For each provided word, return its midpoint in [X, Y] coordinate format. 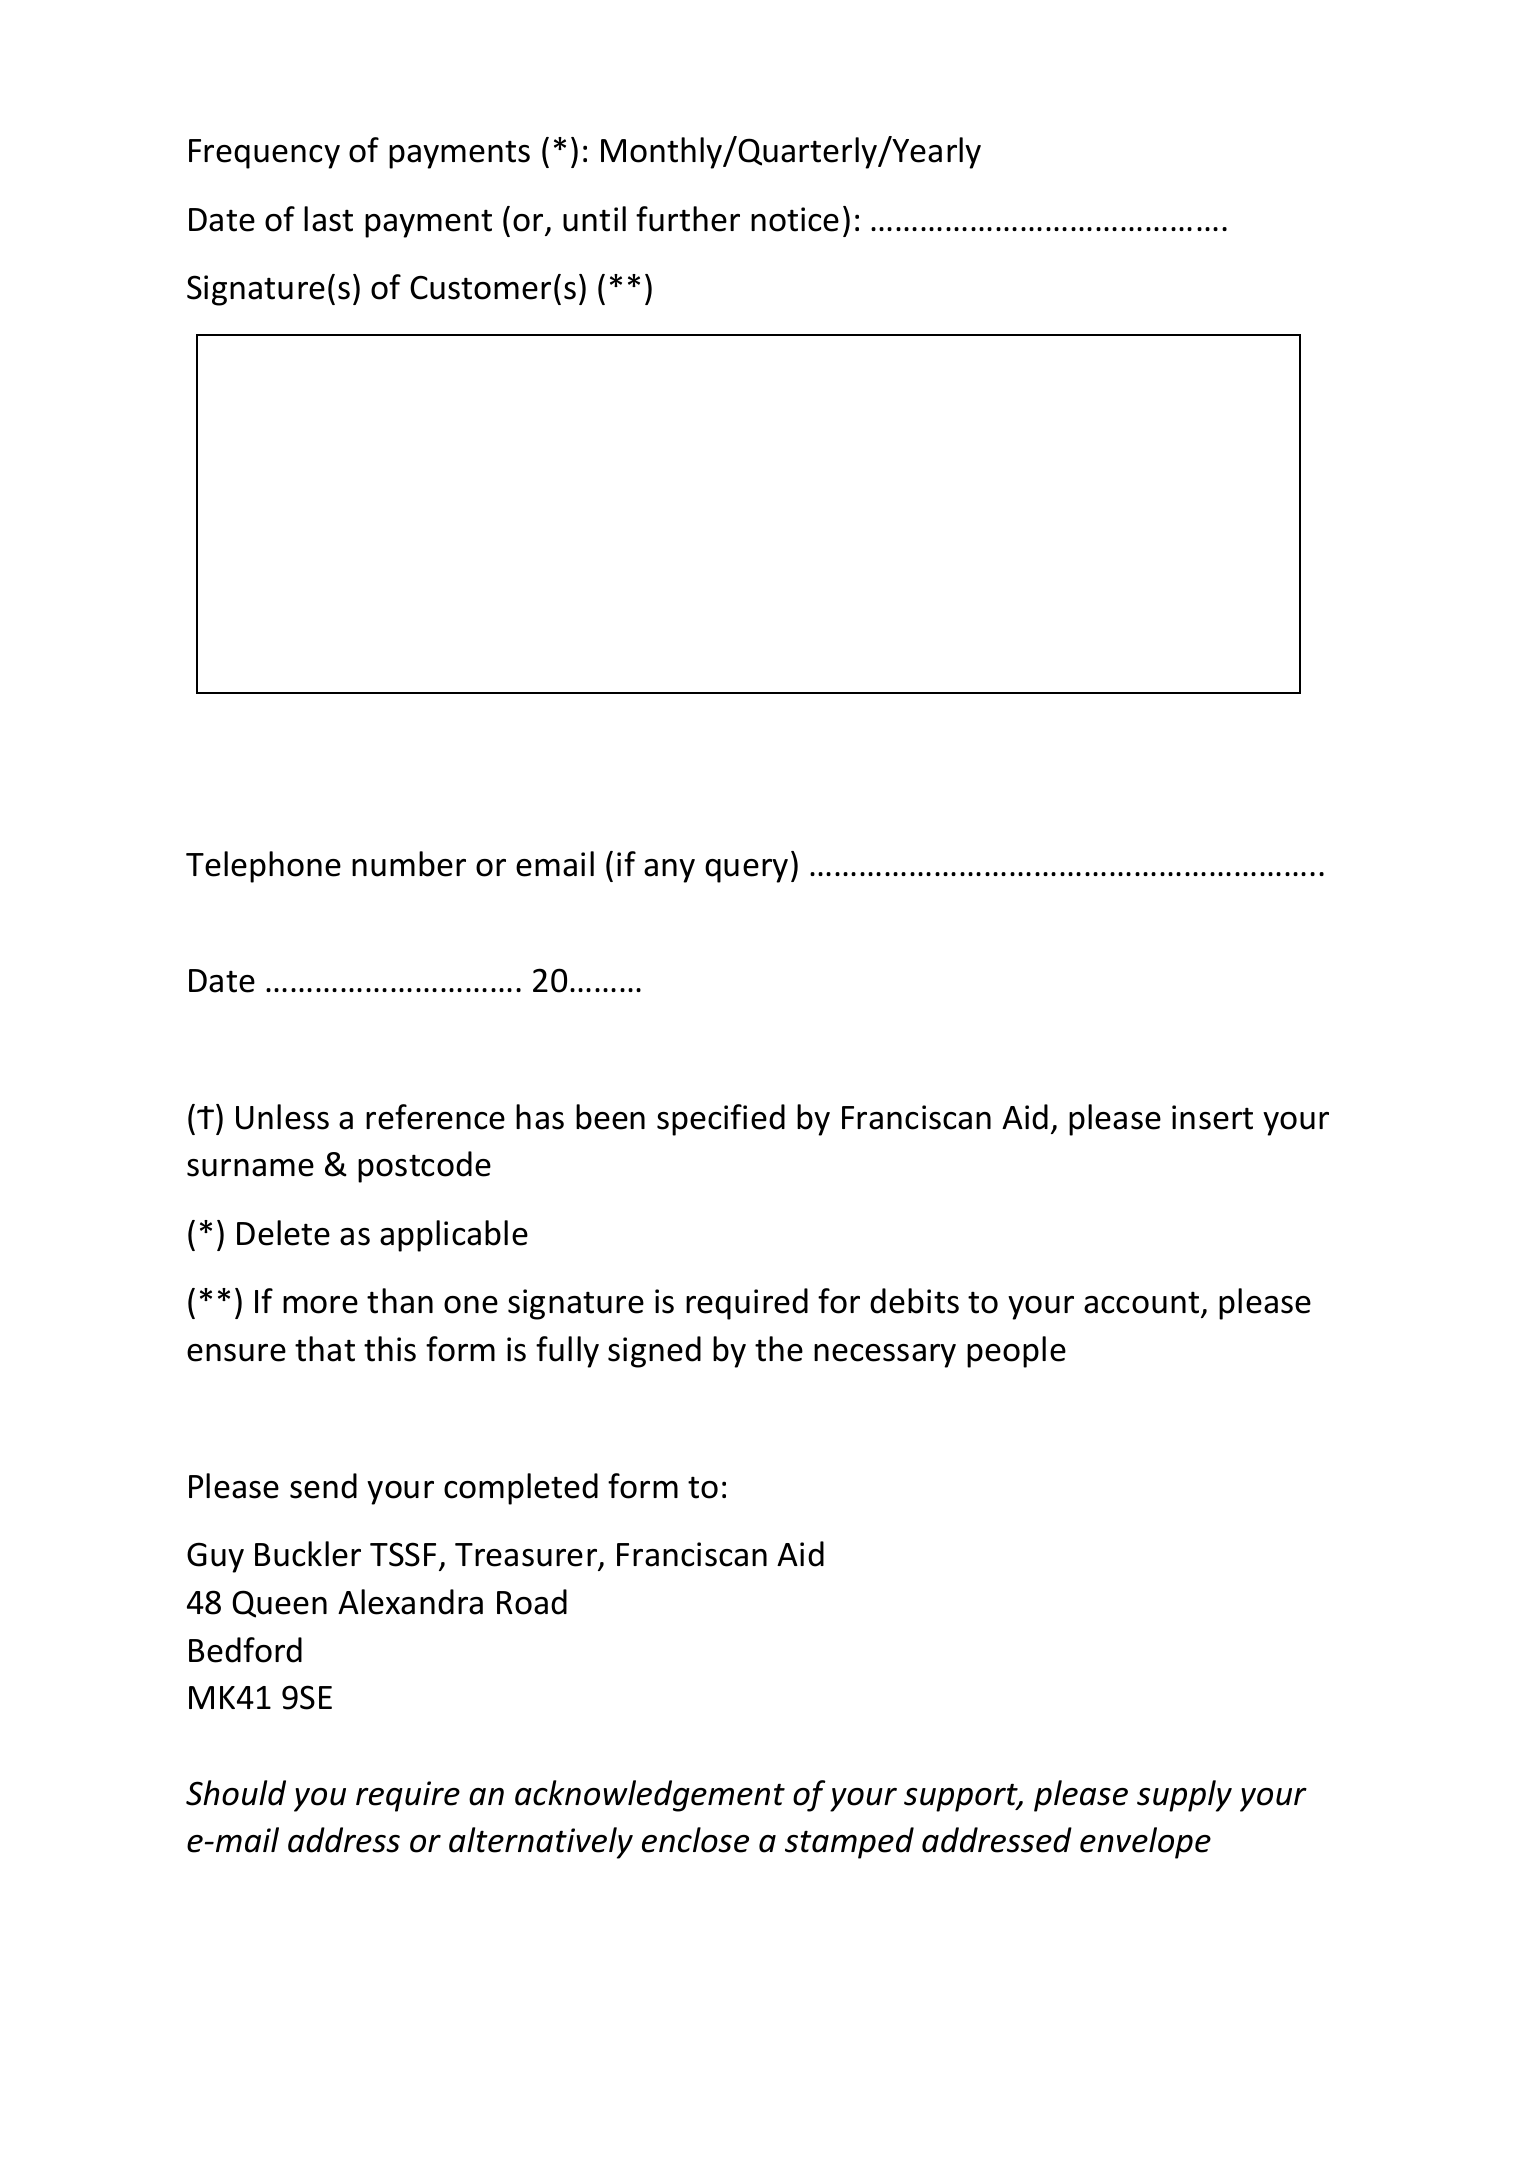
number [409, 864]
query [746, 871]
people [1016, 1352]
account [1141, 1302]
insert [1212, 1117]
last [328, 219]
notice [795, 219]
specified [721, 1120]
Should [236, 1793]
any [669, 871]
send [323, 1486]
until [594, 219]
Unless [282, 1117]
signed [654, 1352]
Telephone [263, 867]
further [688, 219]
